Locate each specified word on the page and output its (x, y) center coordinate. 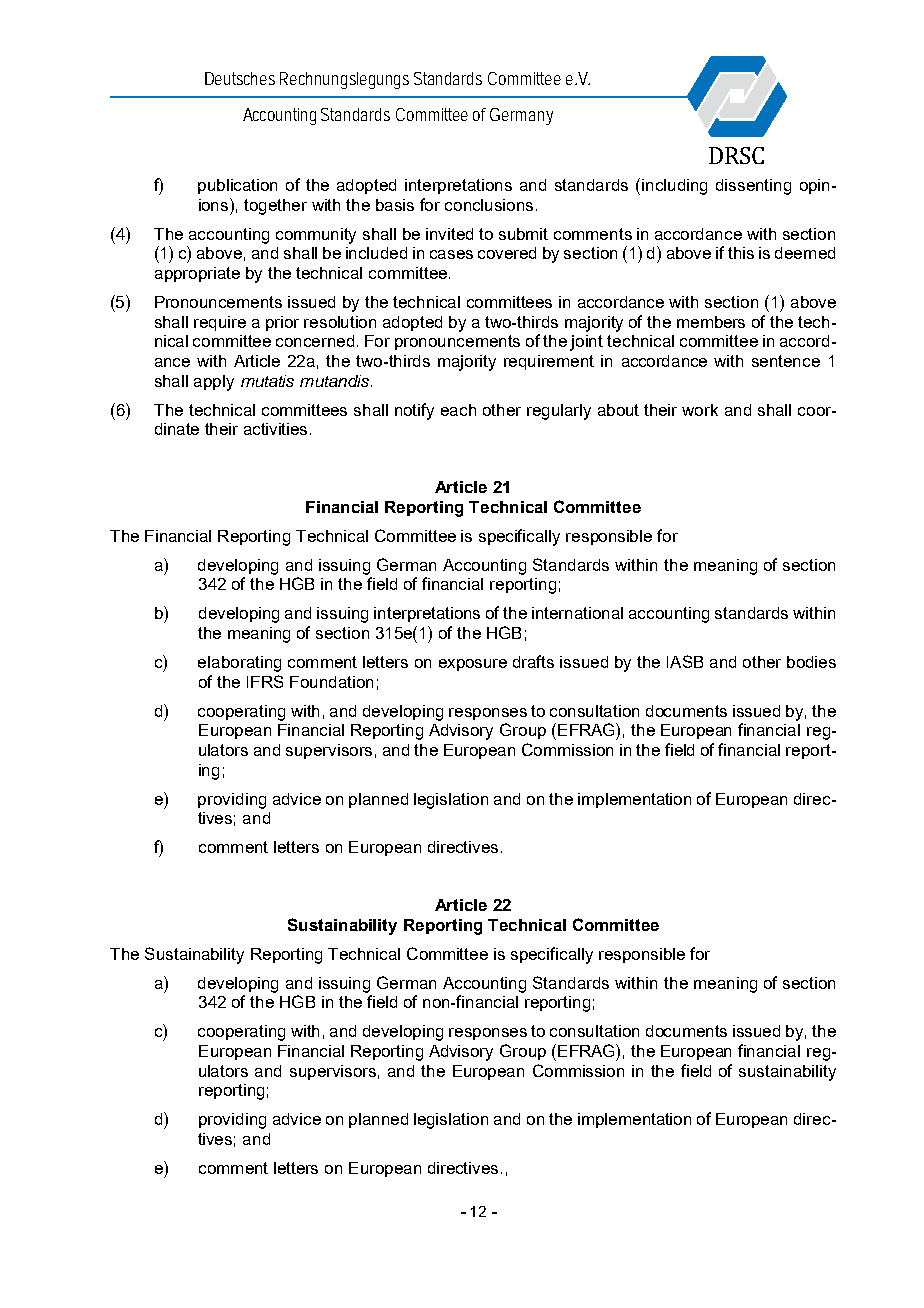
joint (586, 343)
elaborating (239, 664)
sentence (786, 361)
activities (277, 429)
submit (523, 234)
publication (237, 186)
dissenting (753, 187)
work (700, 410)
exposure (473, 665)
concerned (315, 341)
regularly (559, 412)
